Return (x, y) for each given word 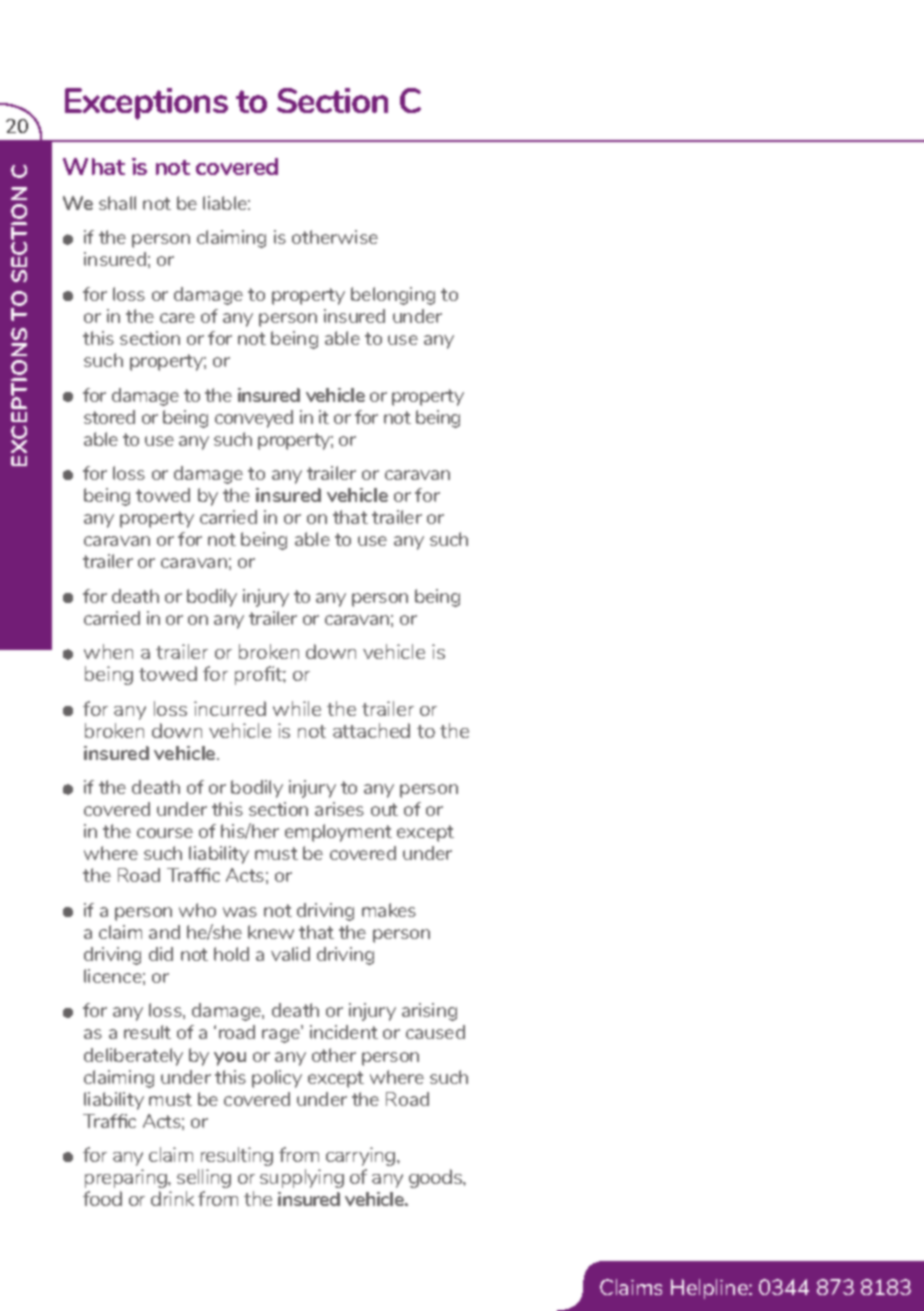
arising (429, 1012)
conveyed (254, 419)
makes (389, 910)
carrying (362, 1156)
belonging (393, 296)
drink (172, 1198)
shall (117, 203)
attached (371, 730)
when (108, 651)
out (384, 809)
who (197, 910)
